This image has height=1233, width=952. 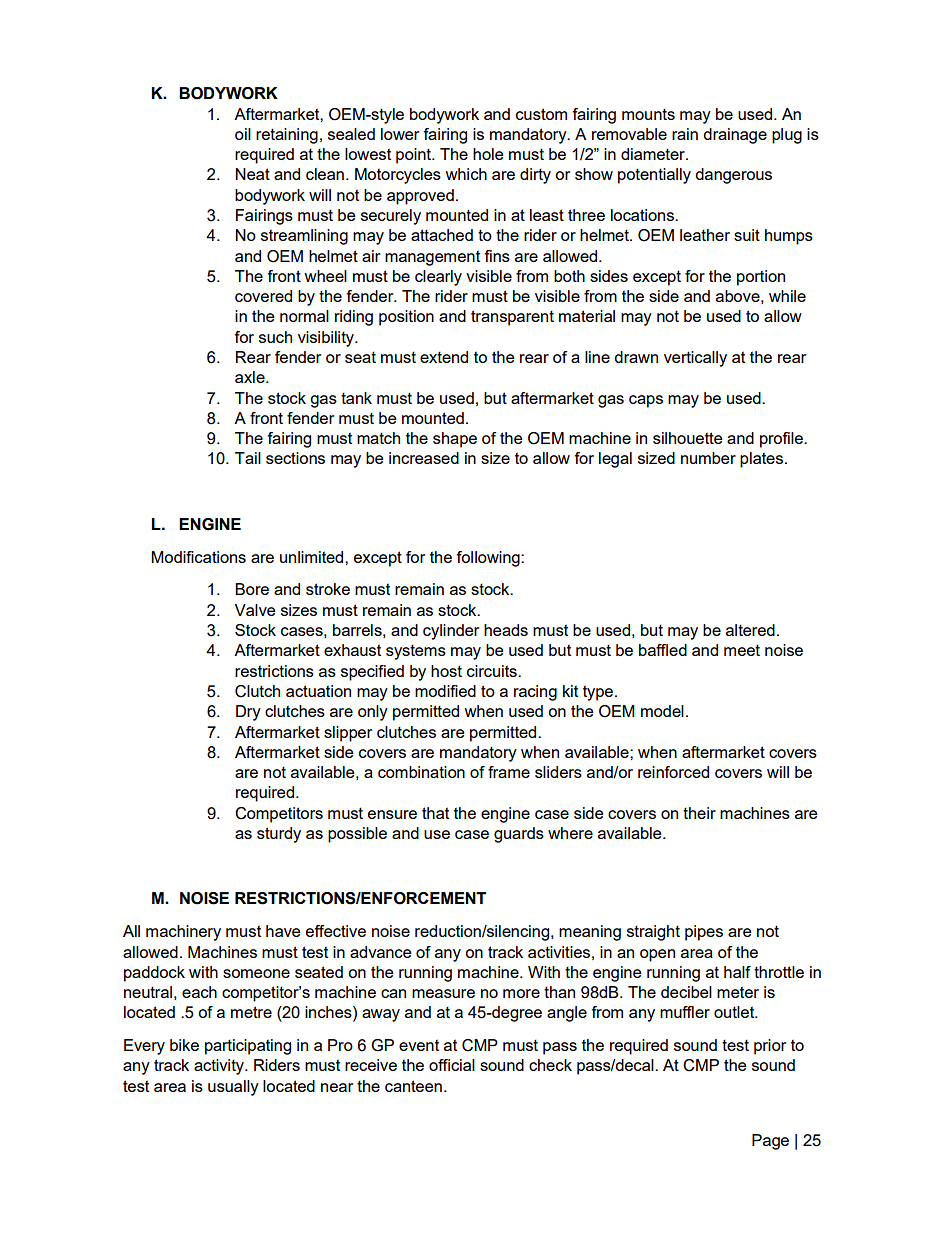 What do you see at coordinates (733, 176) in the image?
I see `dangerous` at bounding box center [733, 176].
